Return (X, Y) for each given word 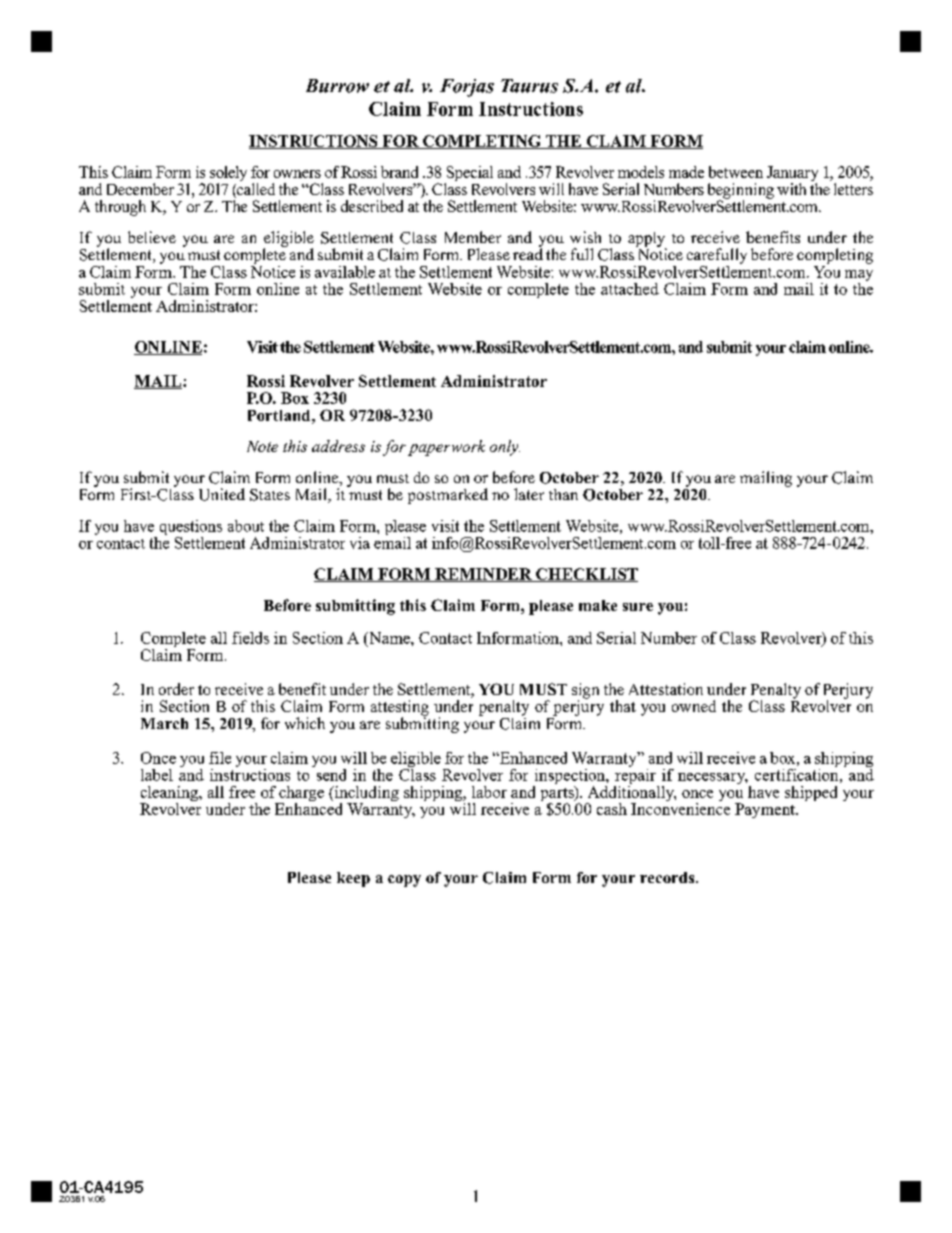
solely (228, 175)
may (859, 277)
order (176, 689)
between (736, 172)
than (563, 494)
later (529, 494)
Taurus (529, 86)
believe (152, 237)
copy (404, 881)
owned (694, 706)
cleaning (170, 795)
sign (585, 692)
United (222, 494)
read (528, 253)
